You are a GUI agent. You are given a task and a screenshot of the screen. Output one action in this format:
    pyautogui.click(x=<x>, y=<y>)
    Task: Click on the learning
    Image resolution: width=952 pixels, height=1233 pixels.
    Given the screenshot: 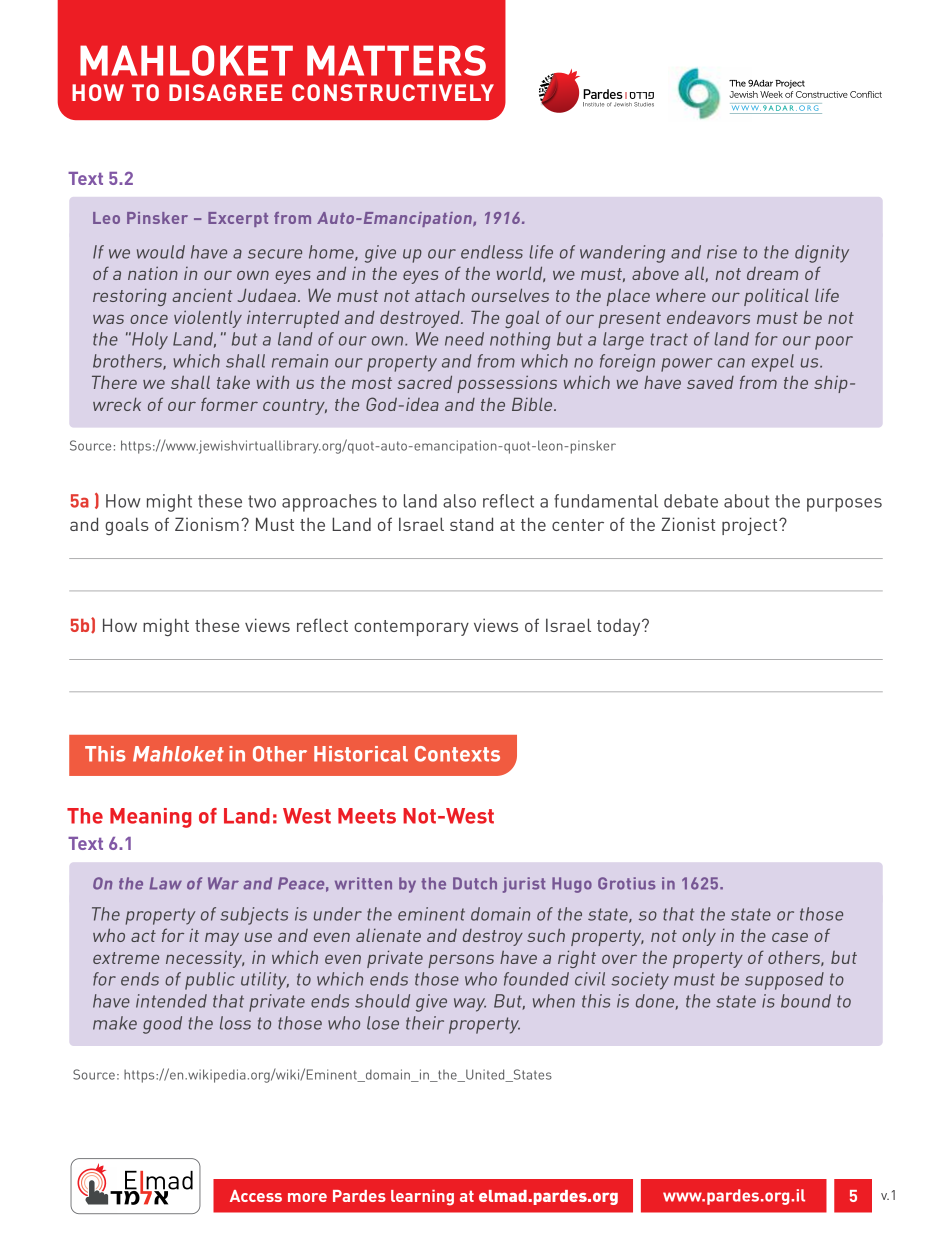 What is the action you would take?
    pyautogui.click(x=422, y=1198)
